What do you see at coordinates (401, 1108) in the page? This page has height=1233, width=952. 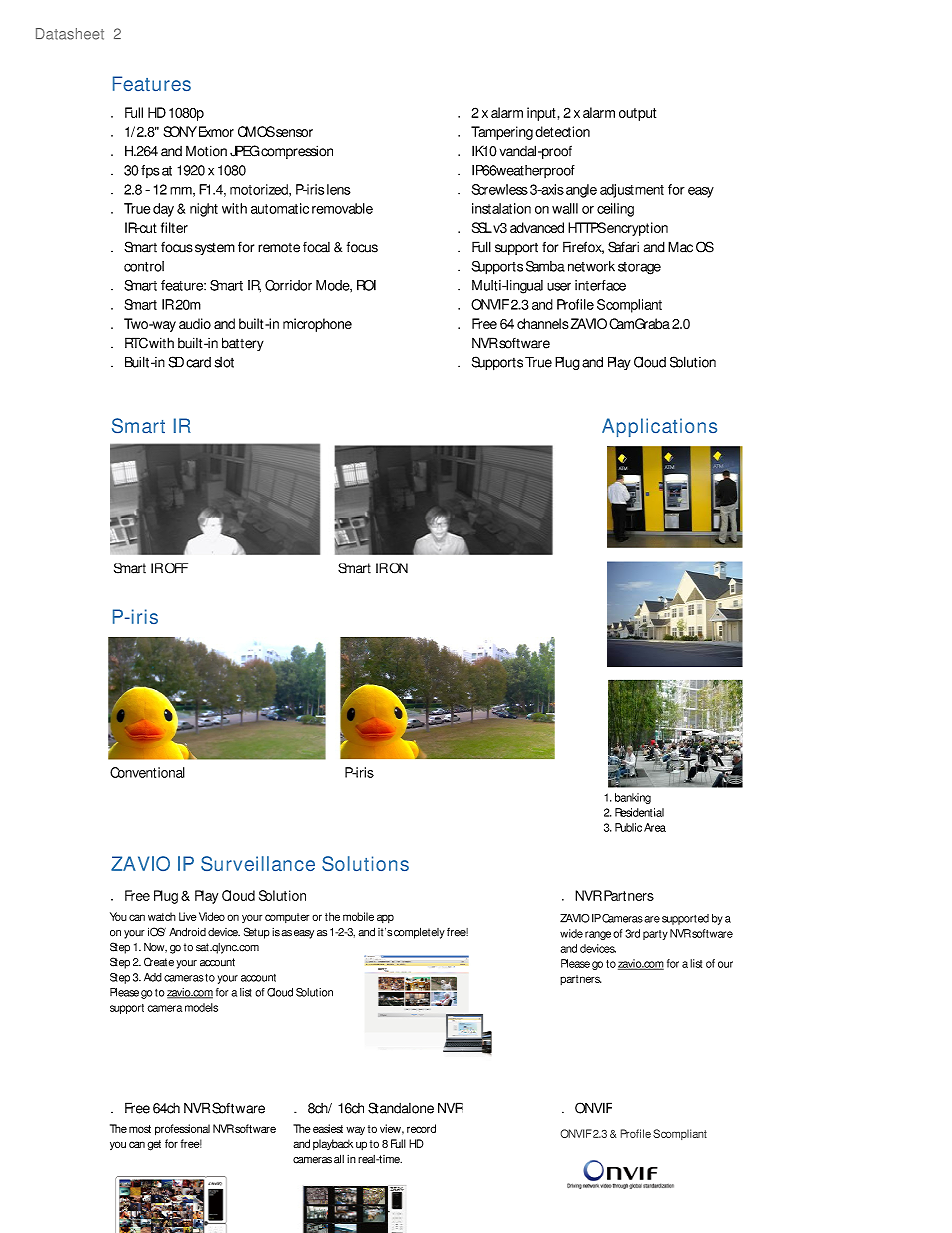 I see `Standalone` at bounding box center [401, 1108].
